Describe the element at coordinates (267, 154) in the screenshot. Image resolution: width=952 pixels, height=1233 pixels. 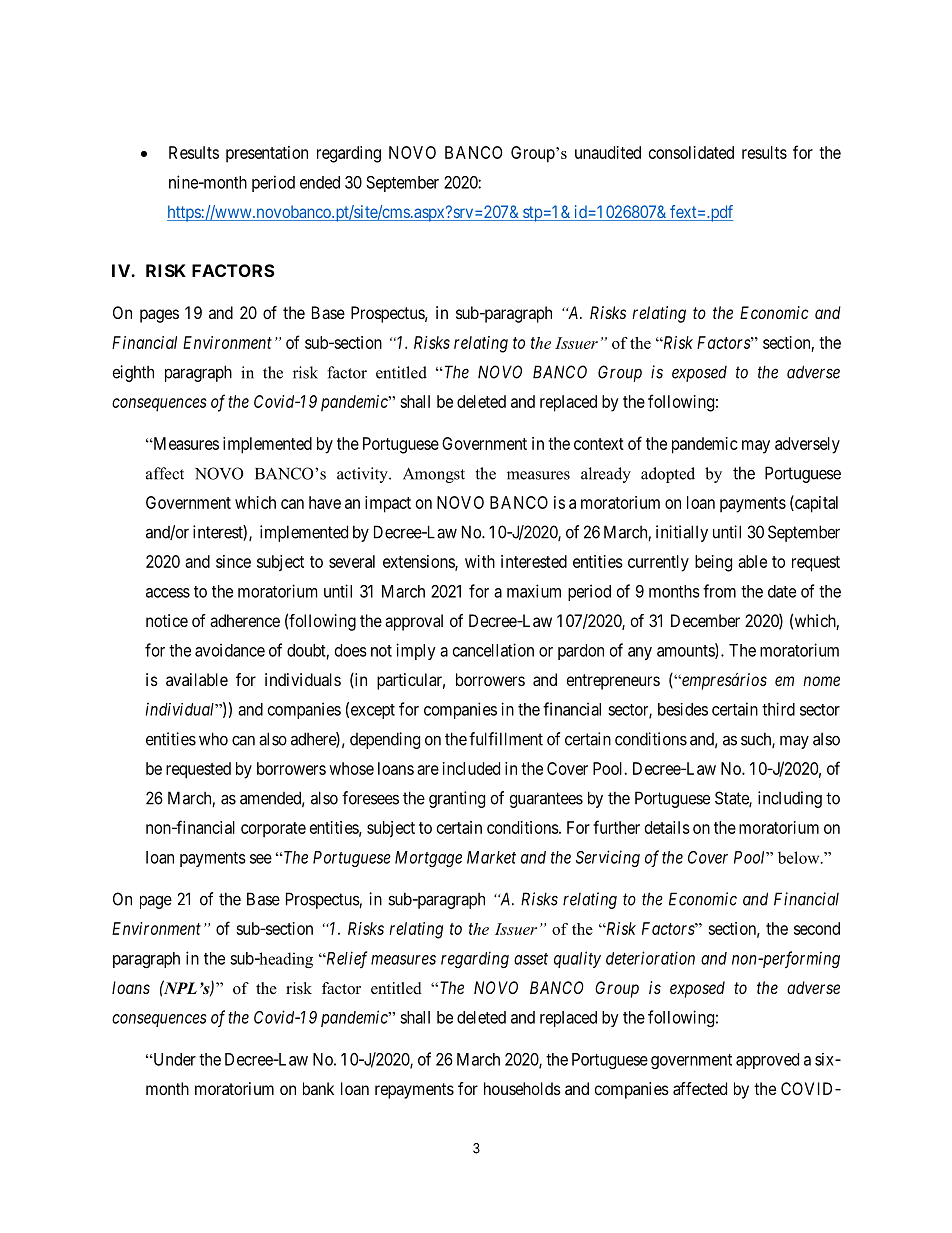
I see `presentation` at that location.
